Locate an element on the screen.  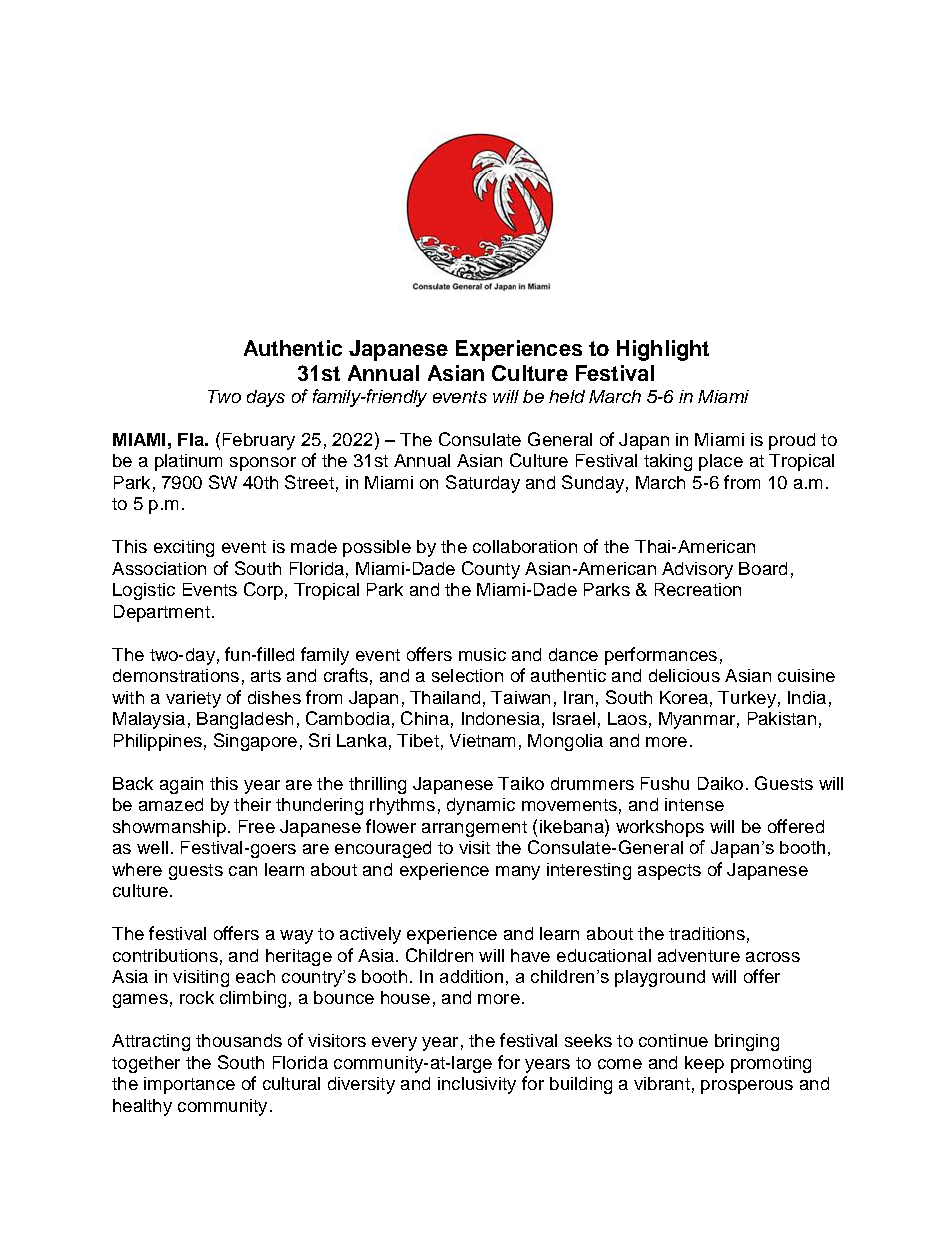
arrangement is located at coordinates (474, 829).
